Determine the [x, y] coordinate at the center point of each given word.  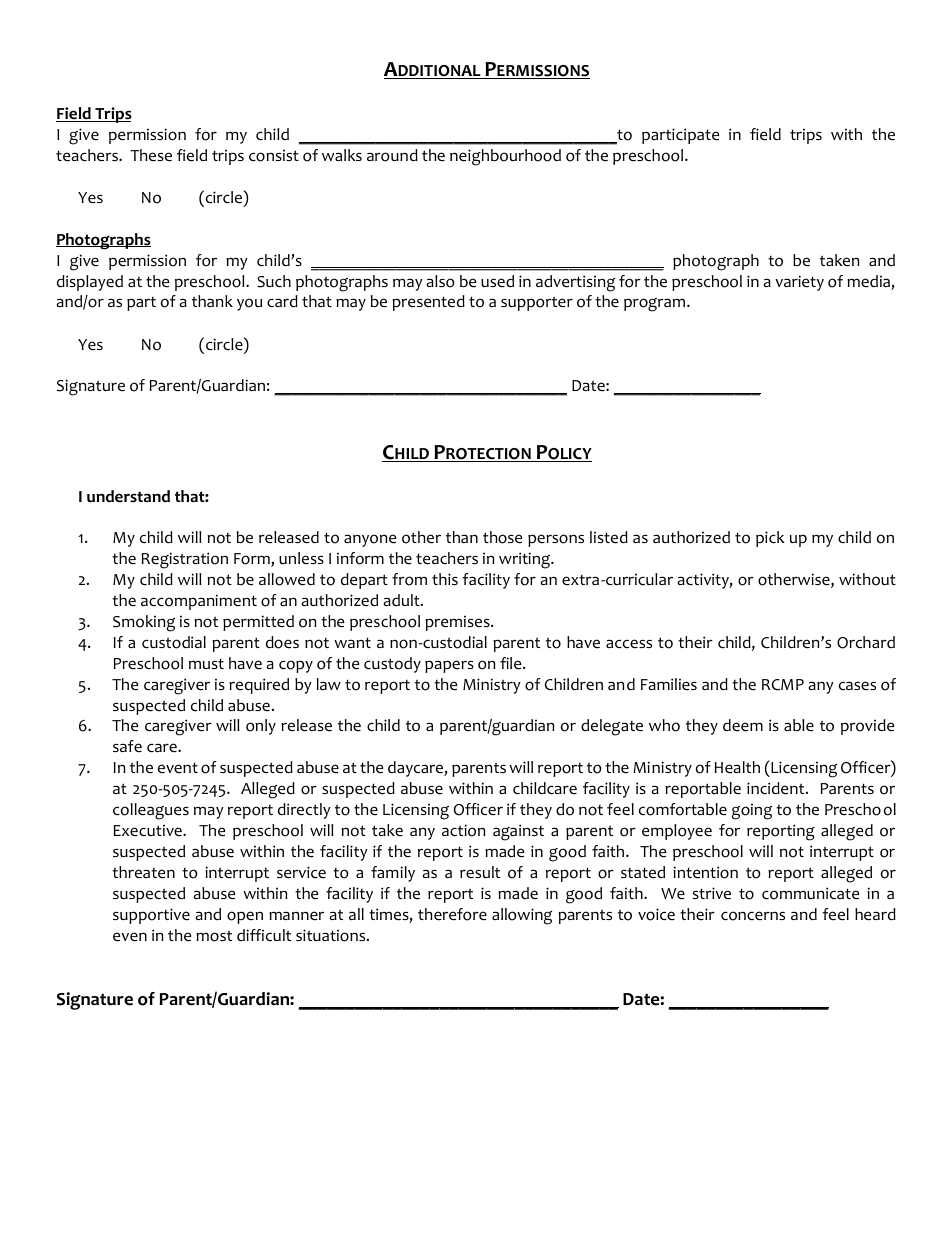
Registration [185, 560]
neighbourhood [505, 157]
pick [770, 539]
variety [799, 283]
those [502, 537]
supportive [151, 916]
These [151, 155]
